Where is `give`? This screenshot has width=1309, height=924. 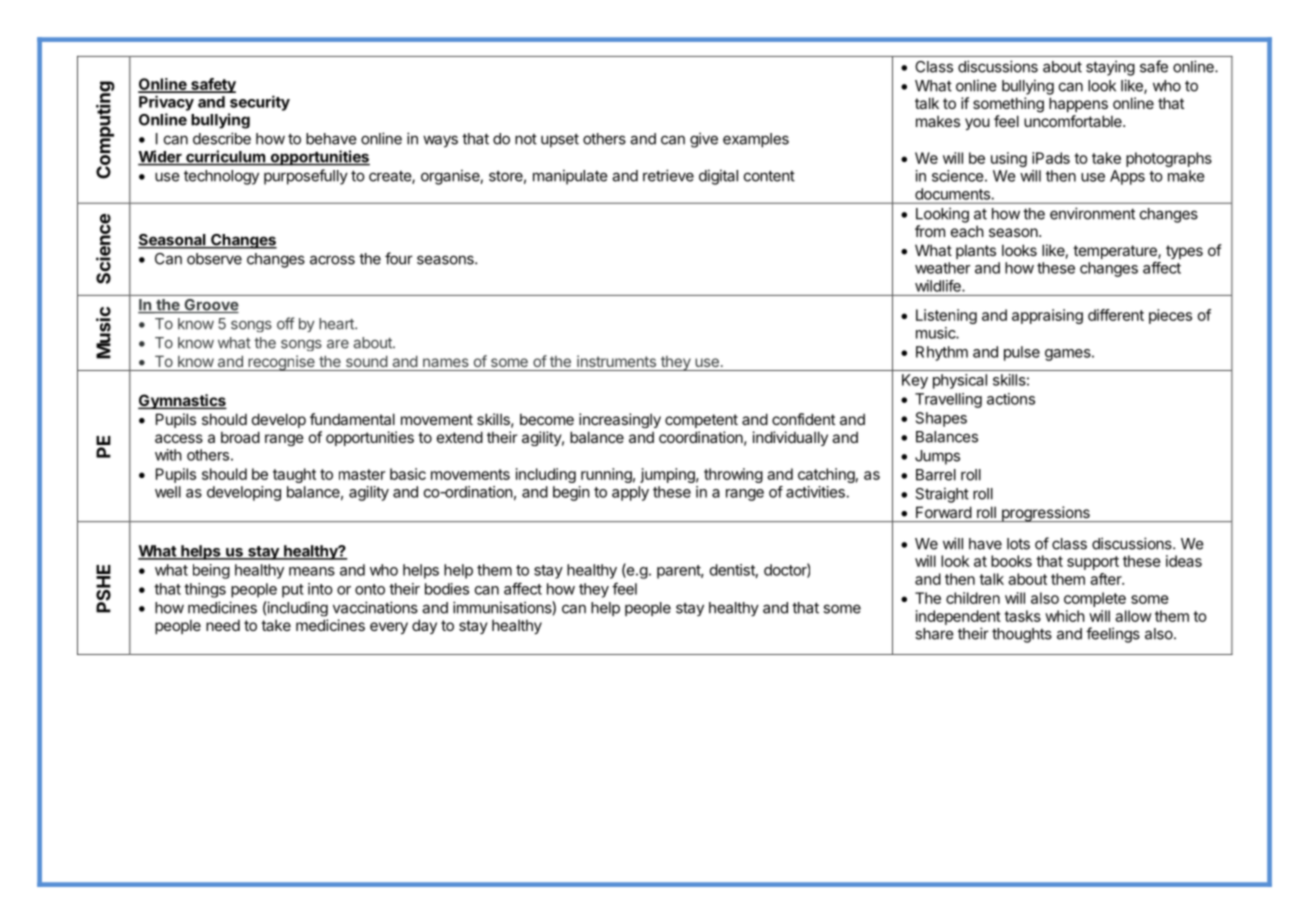 give is located at coordinates (704, 140).
